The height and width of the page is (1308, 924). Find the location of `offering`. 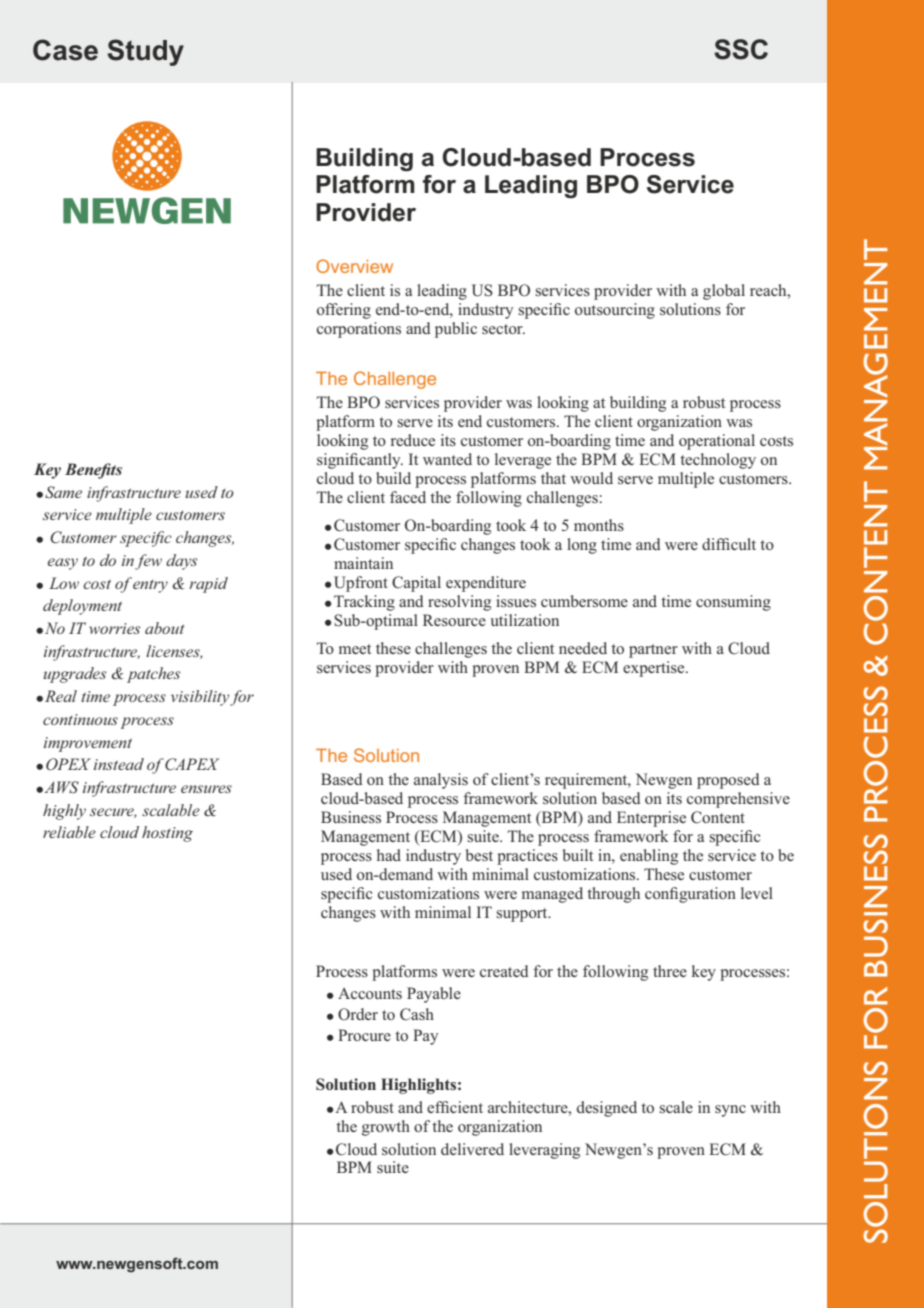

offering is located at coordinates (344, 311).
